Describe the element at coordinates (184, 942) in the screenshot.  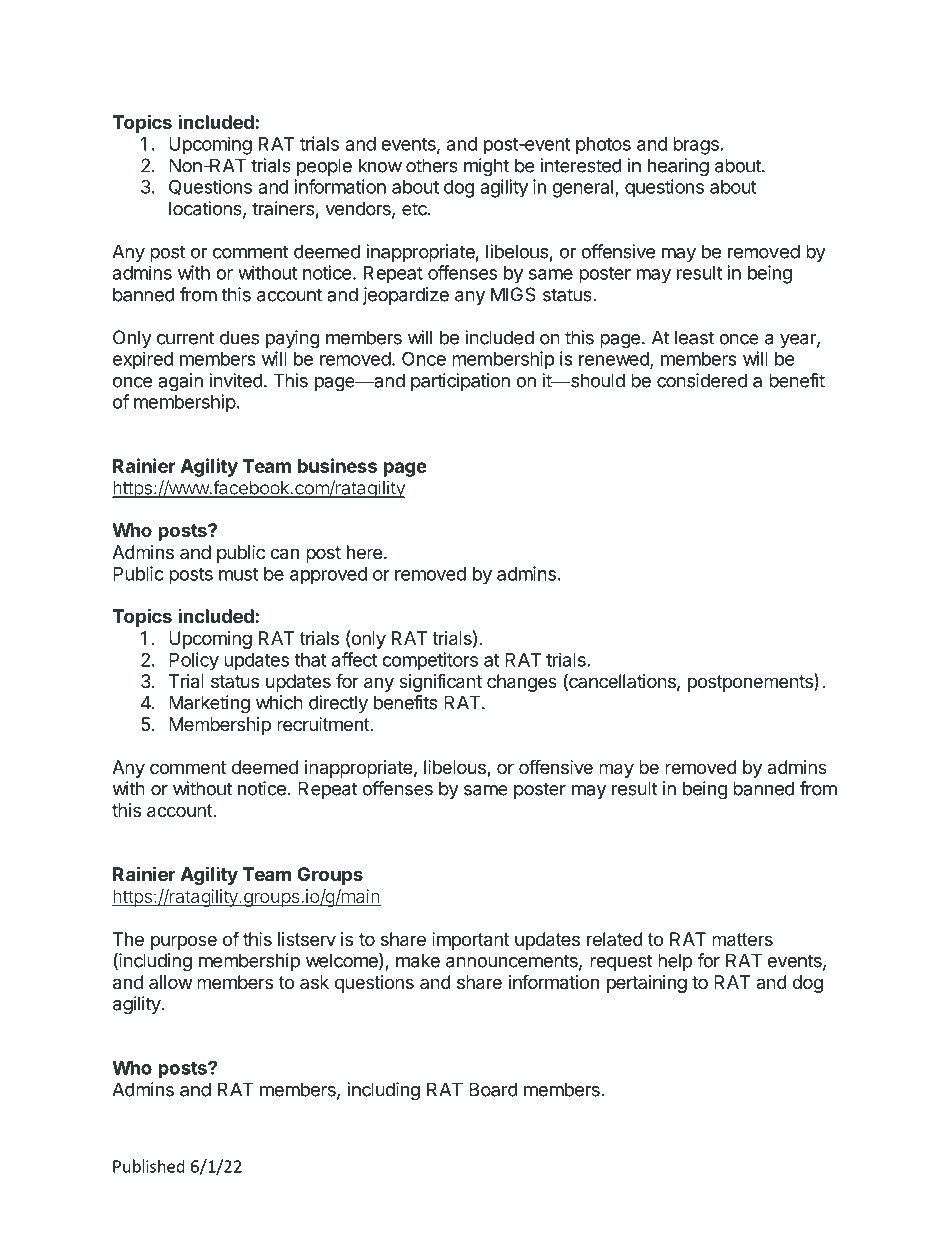
I see `purpose` at that location.
